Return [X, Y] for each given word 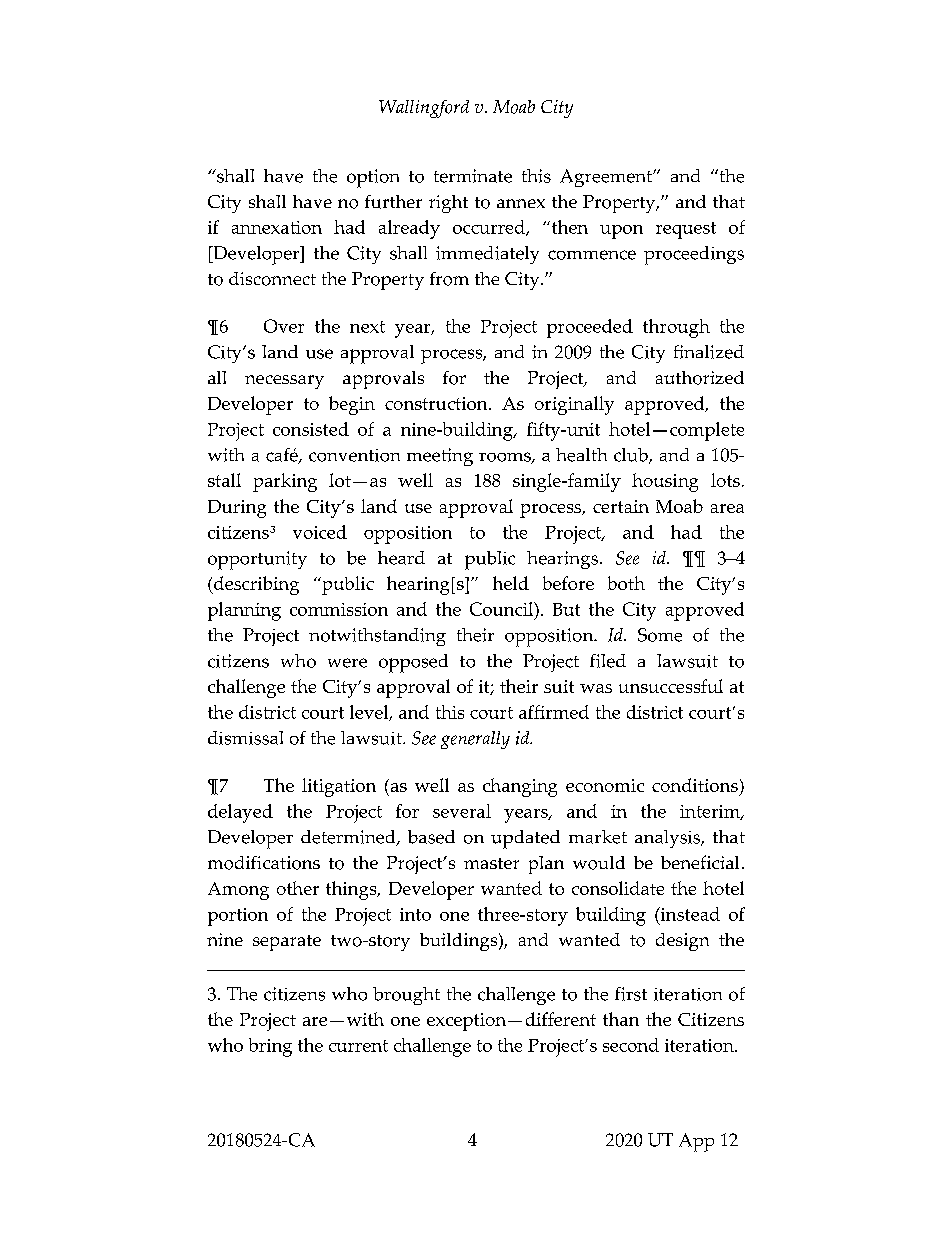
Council [502, 609]
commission [339, 609]
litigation [339, 787]
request [686, 230]
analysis [669, 839]
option [373, 178]
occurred [490, 228]
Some [660, 635]
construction [437, 403]
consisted [311, 429]
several [462, 811]
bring [270, 1047]
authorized [700, 378]
